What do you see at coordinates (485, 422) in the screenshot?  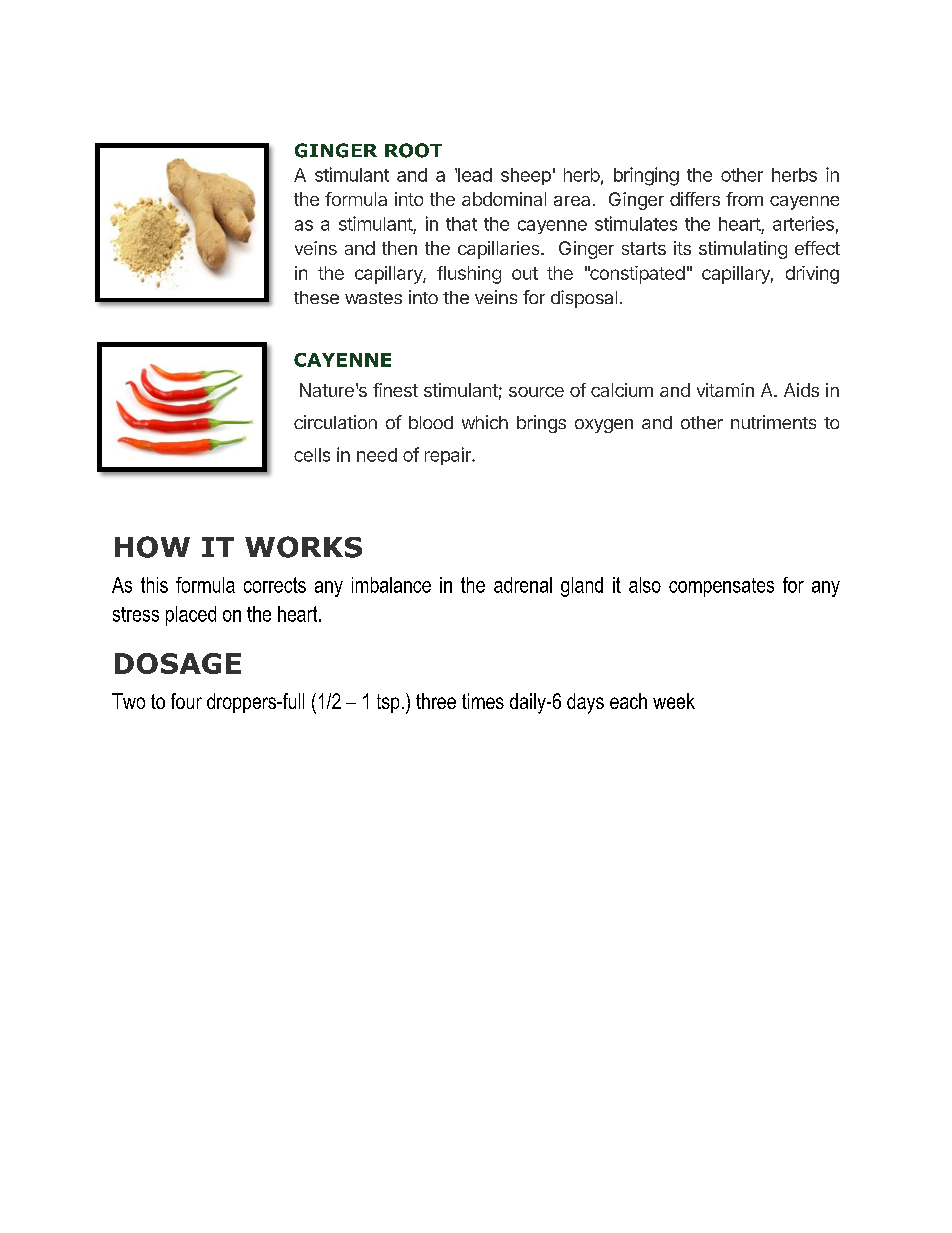 I see `which` at bounding box center [485, 422].
